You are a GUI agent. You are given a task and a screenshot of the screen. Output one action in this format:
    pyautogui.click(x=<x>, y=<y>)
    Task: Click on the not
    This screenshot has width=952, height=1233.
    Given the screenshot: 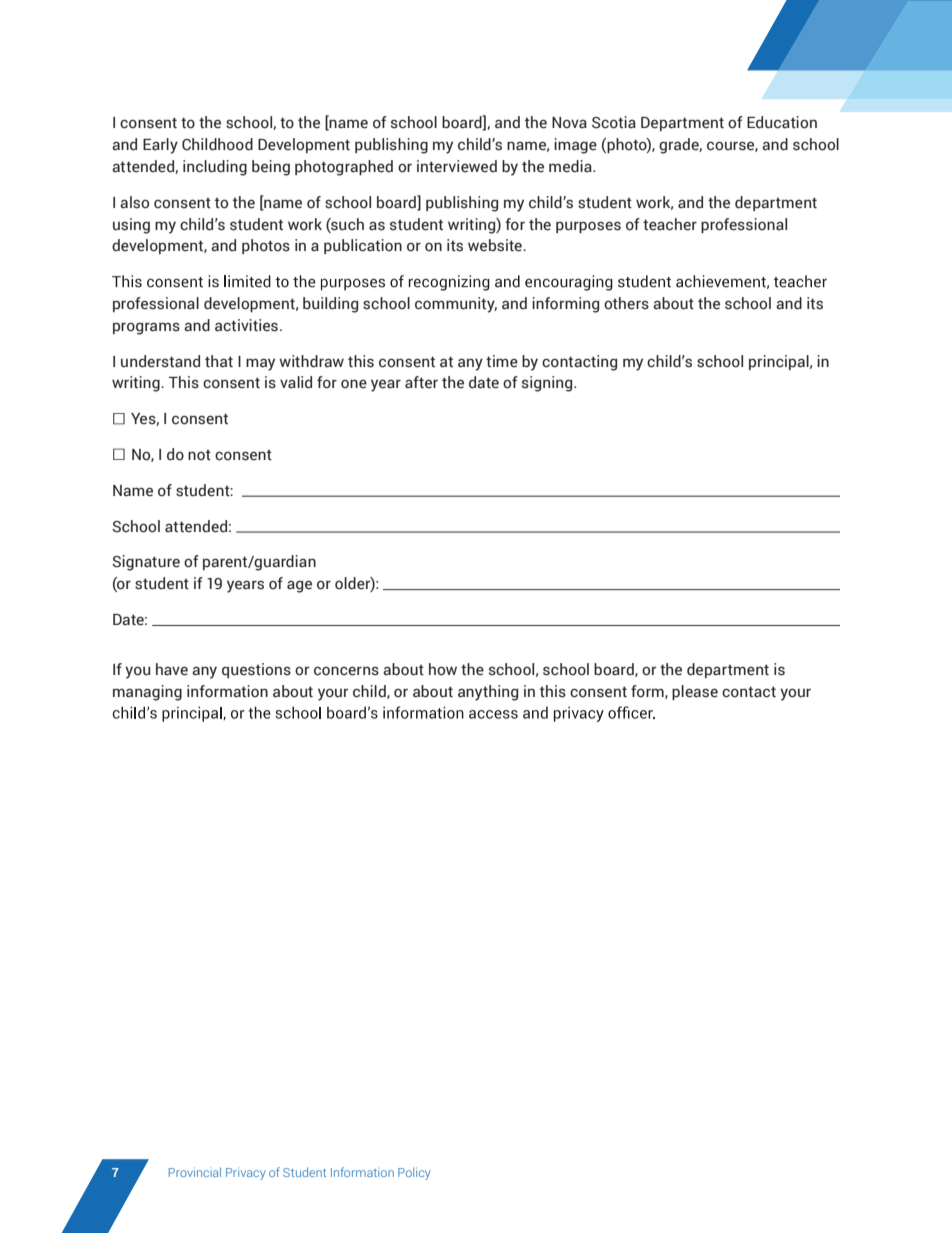 What is the action you would take?
    pyautogui.click(x=199, y=455)
